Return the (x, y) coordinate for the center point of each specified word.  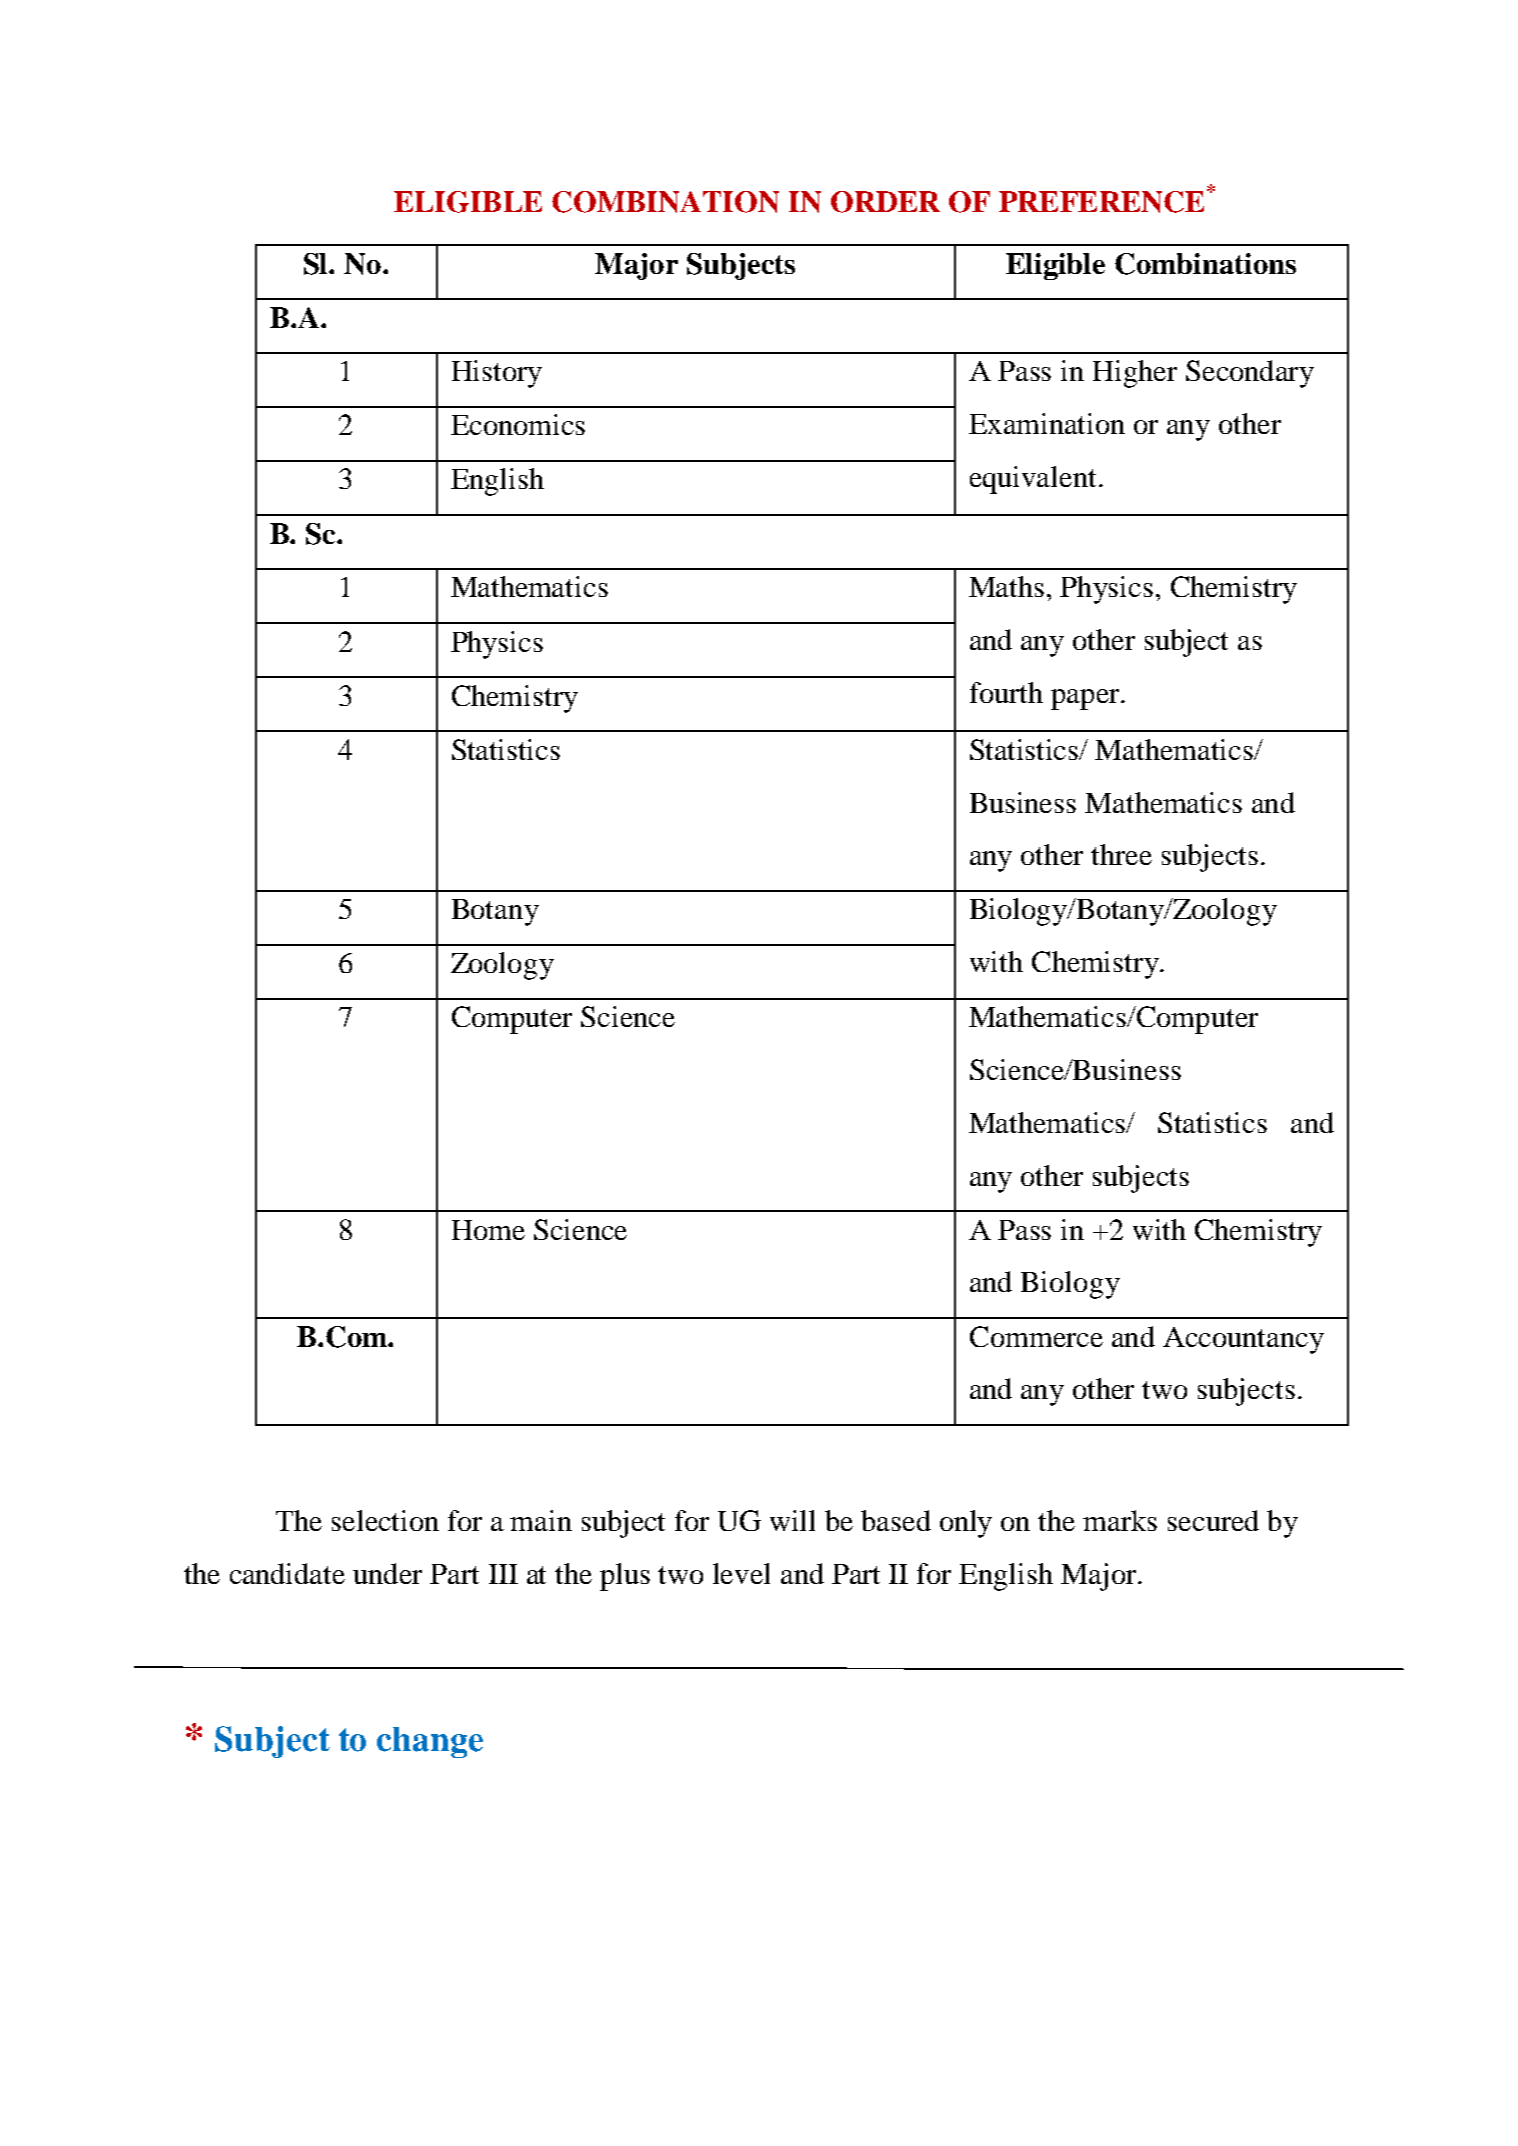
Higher (1135, 374)
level (741, 1573)
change (430, 1742)
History (497, 374)
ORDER (885, 202)
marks (1120, 1520)
